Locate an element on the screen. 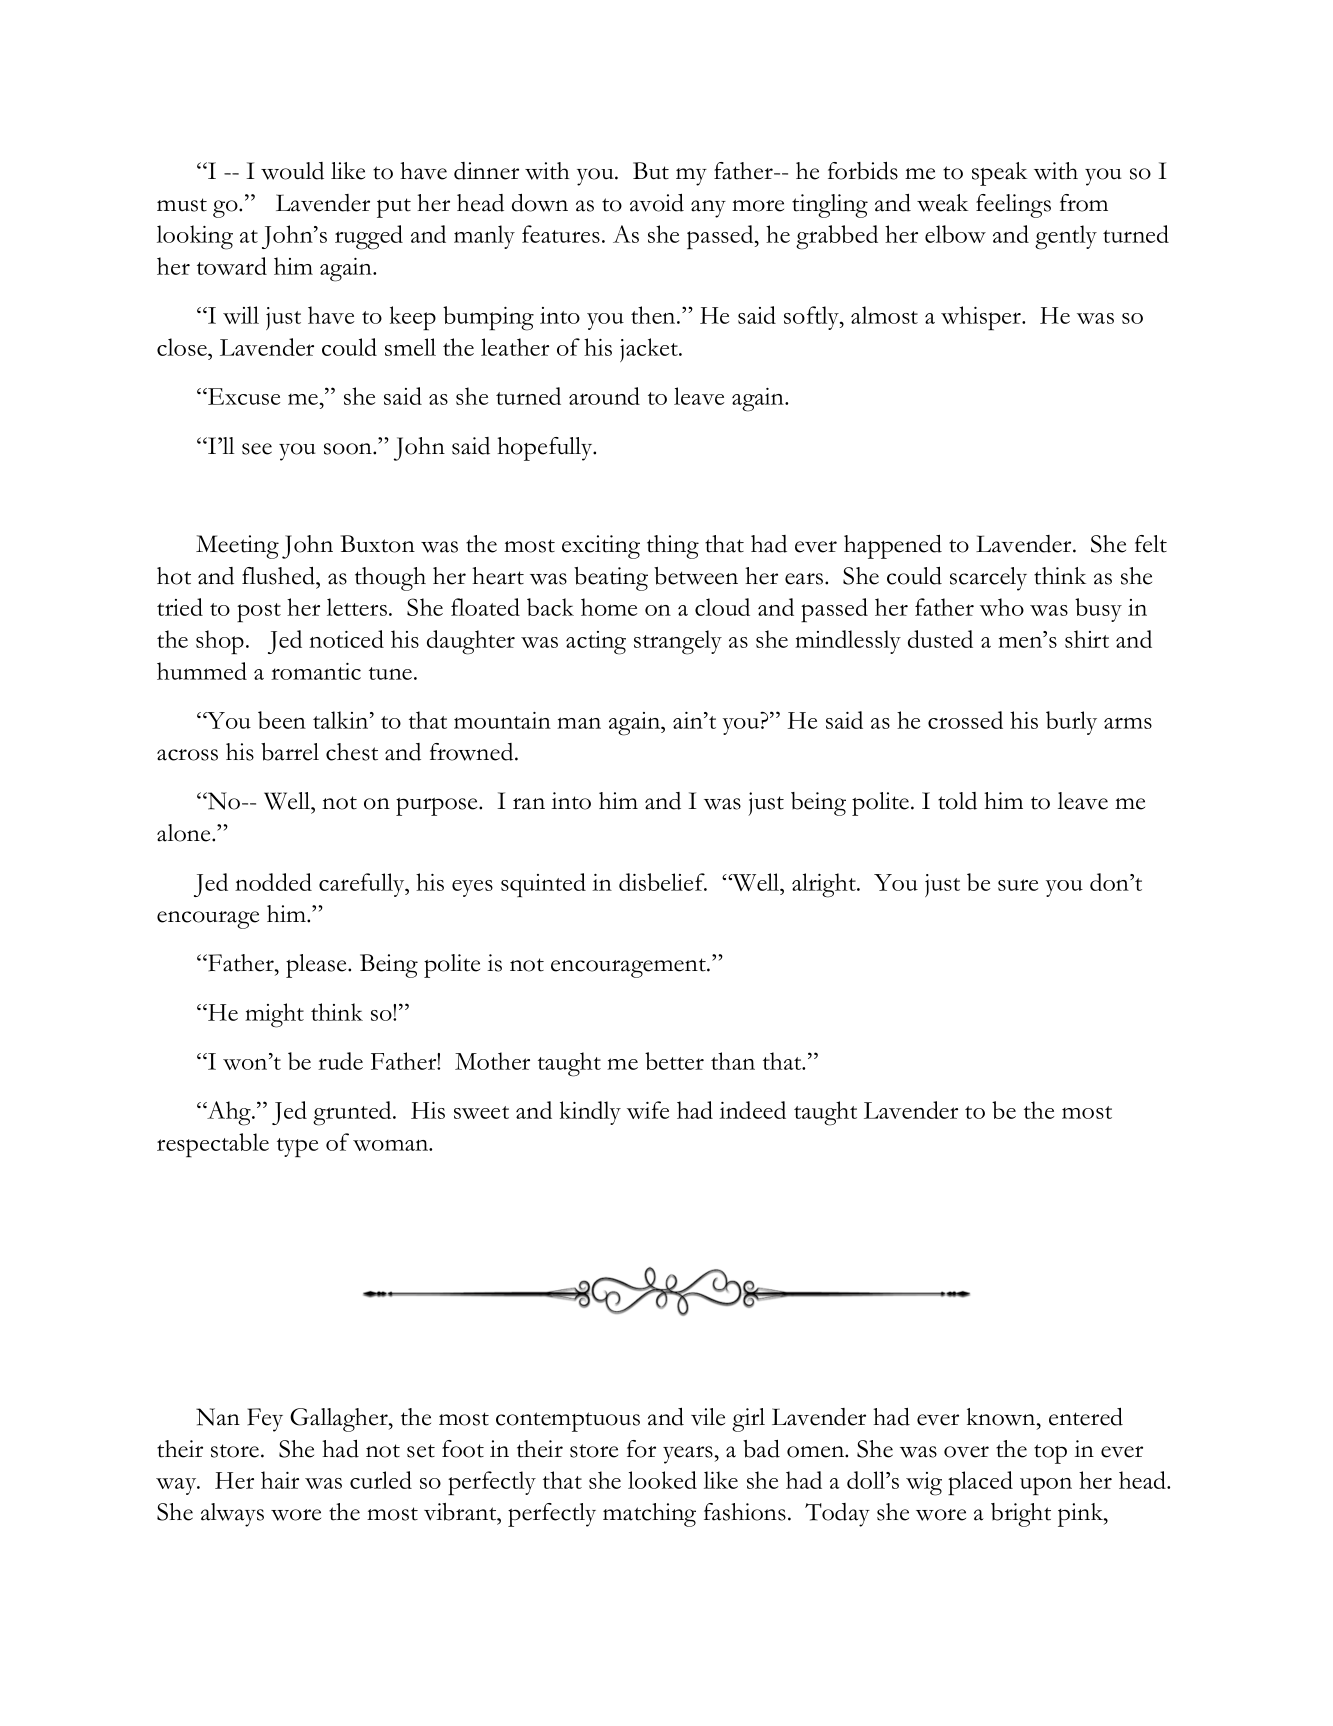 This screenshot has width=1333, height=1726. type is located at coordinates (297, 1148).
